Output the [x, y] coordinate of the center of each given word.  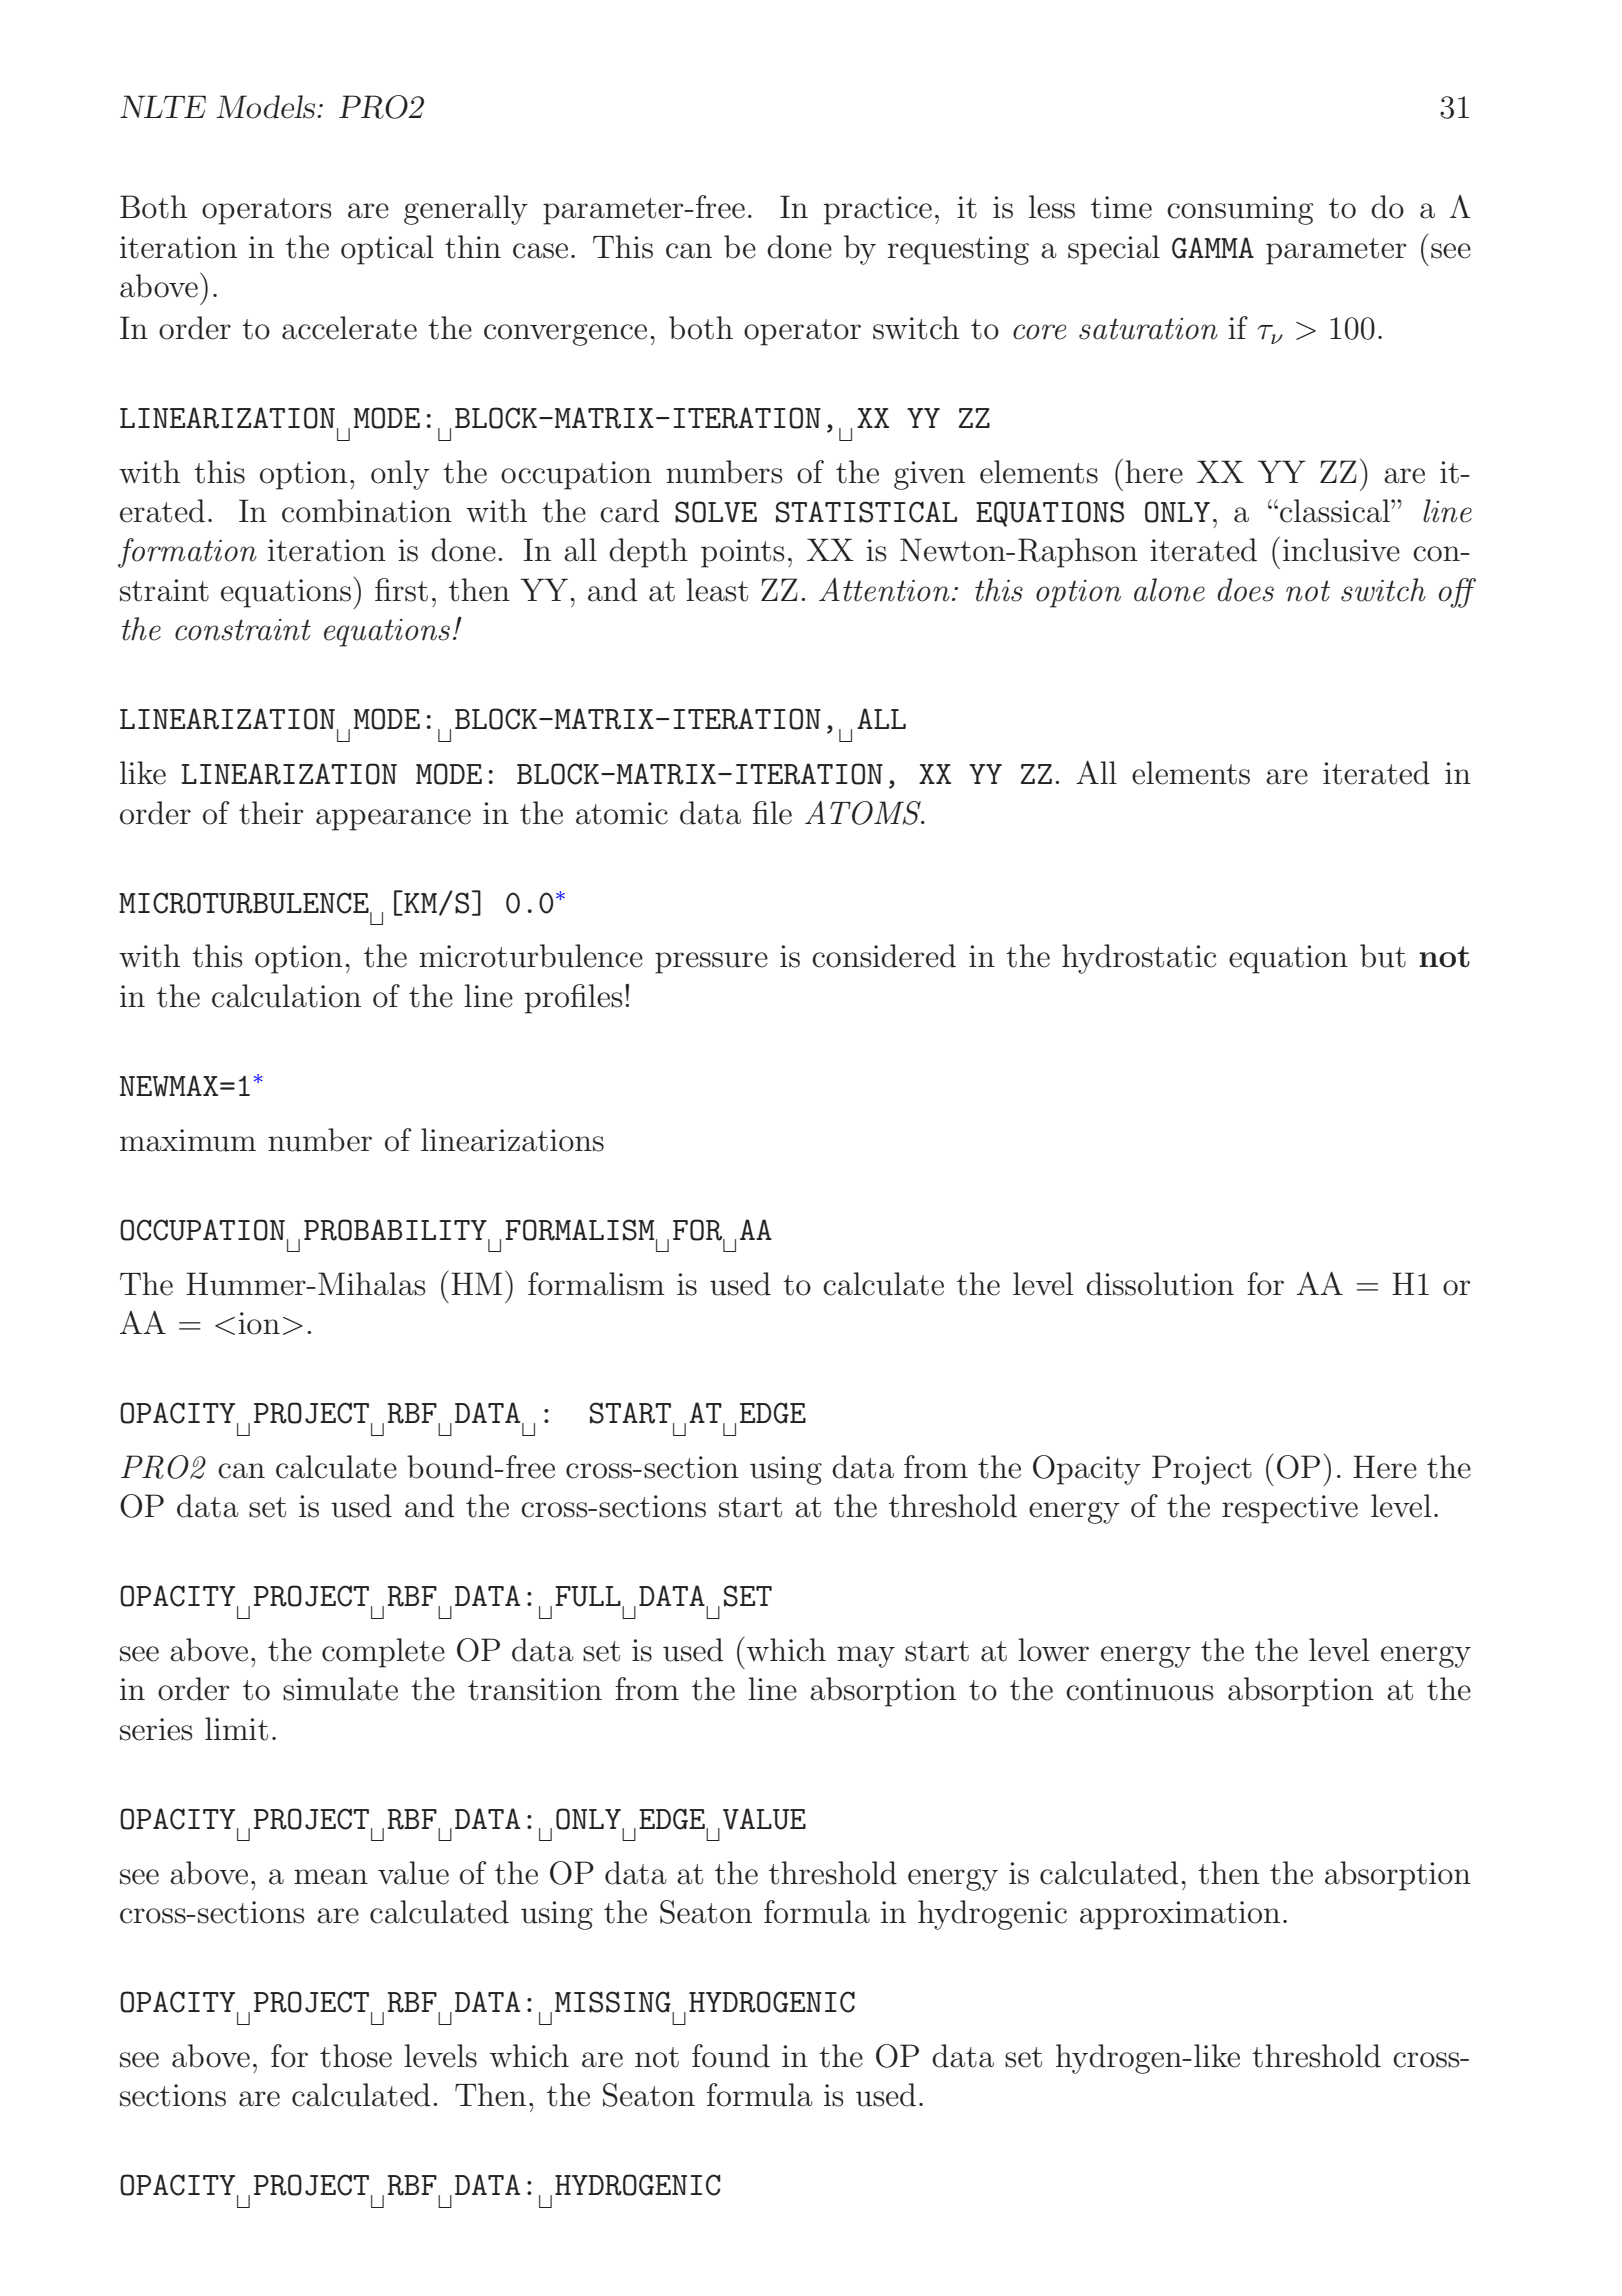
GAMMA [1213, 248]
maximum [188, 1140]
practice [878, 210]
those [356, 2056]
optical [387, 250]
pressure [711, 963]
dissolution [1160, 1284]
